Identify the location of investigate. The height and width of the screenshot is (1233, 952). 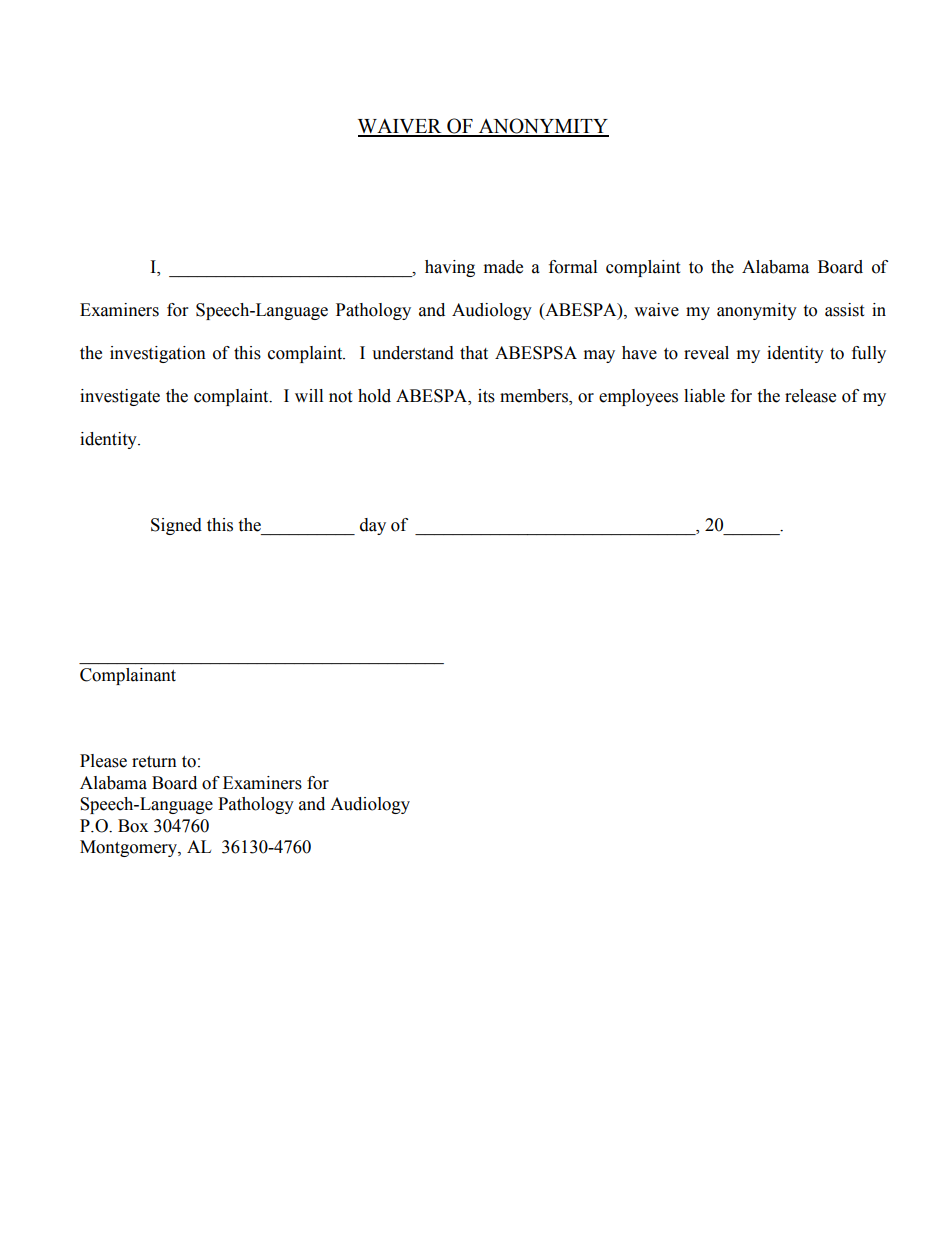
(120, 397).
